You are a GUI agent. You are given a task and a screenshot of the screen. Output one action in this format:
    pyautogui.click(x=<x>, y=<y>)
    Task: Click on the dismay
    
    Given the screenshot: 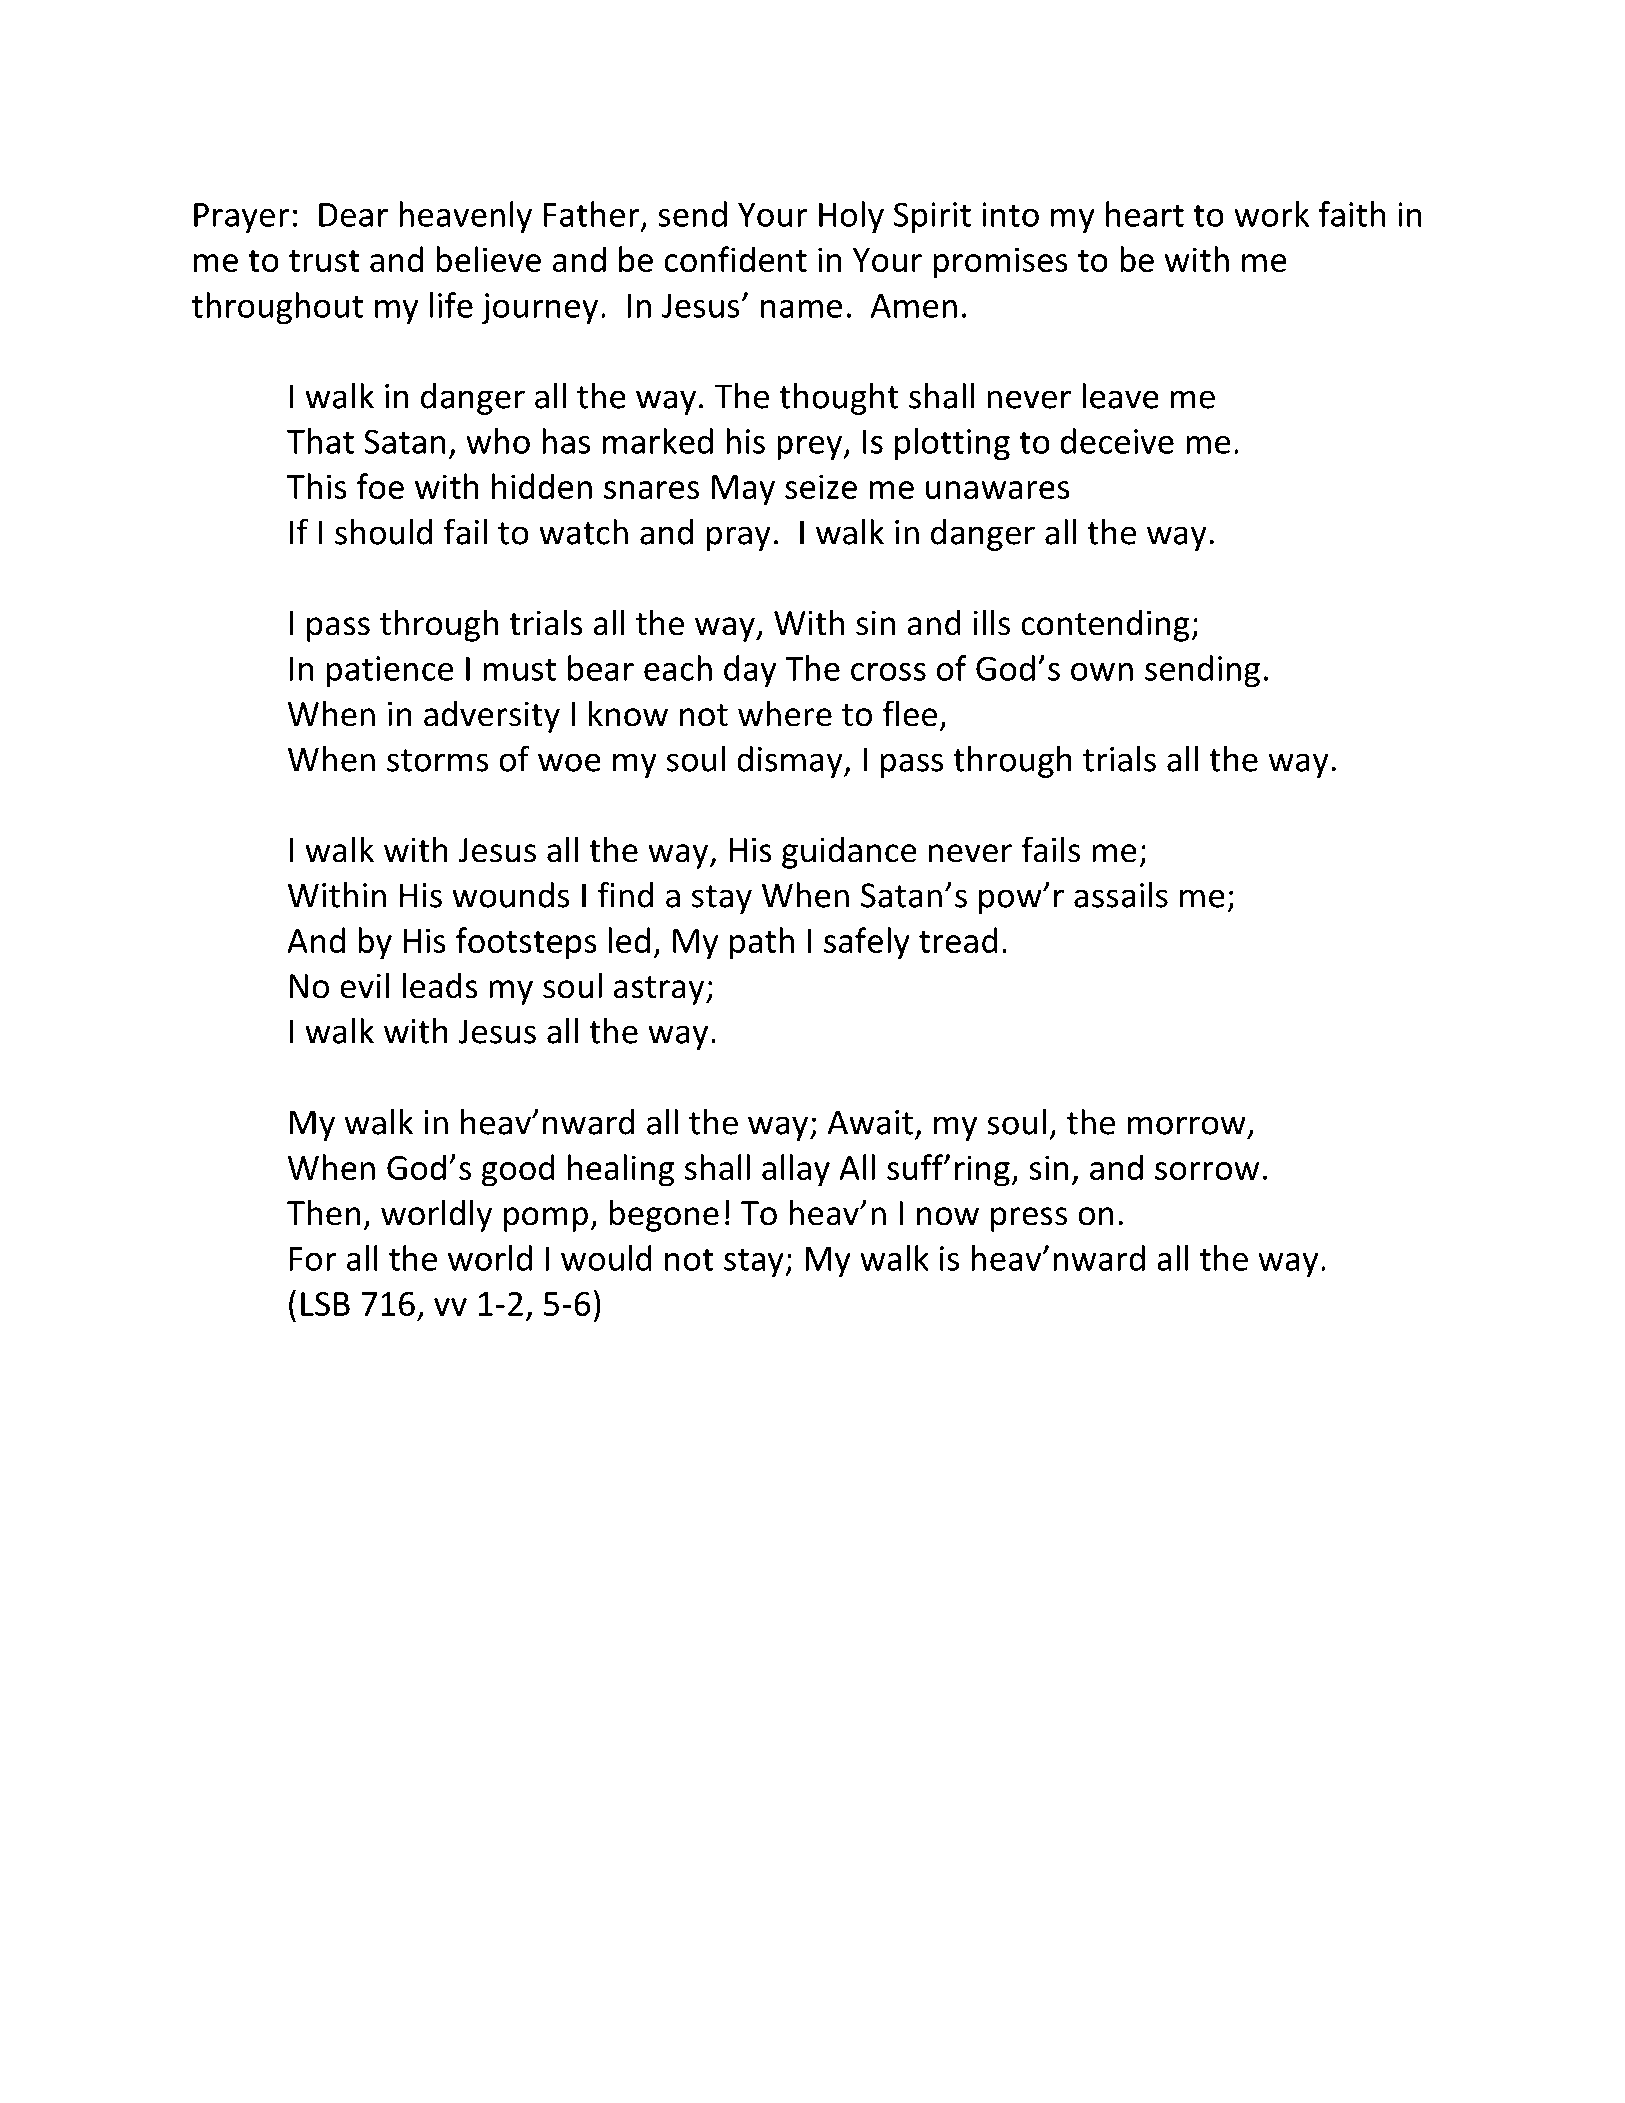 What is the action you would take?
    pyautogui.click(x=791, y=762)
